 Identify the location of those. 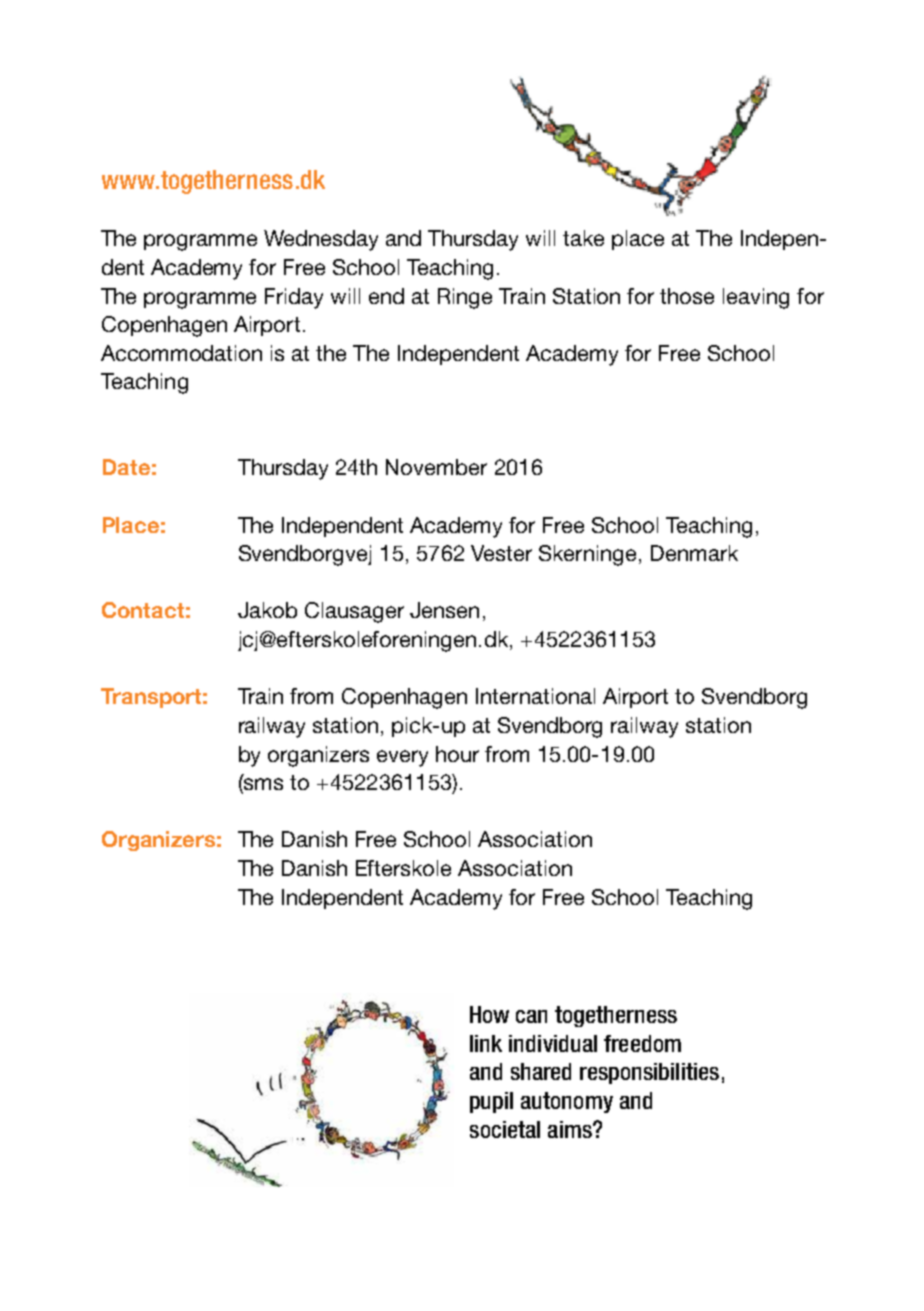
(687, 296).
